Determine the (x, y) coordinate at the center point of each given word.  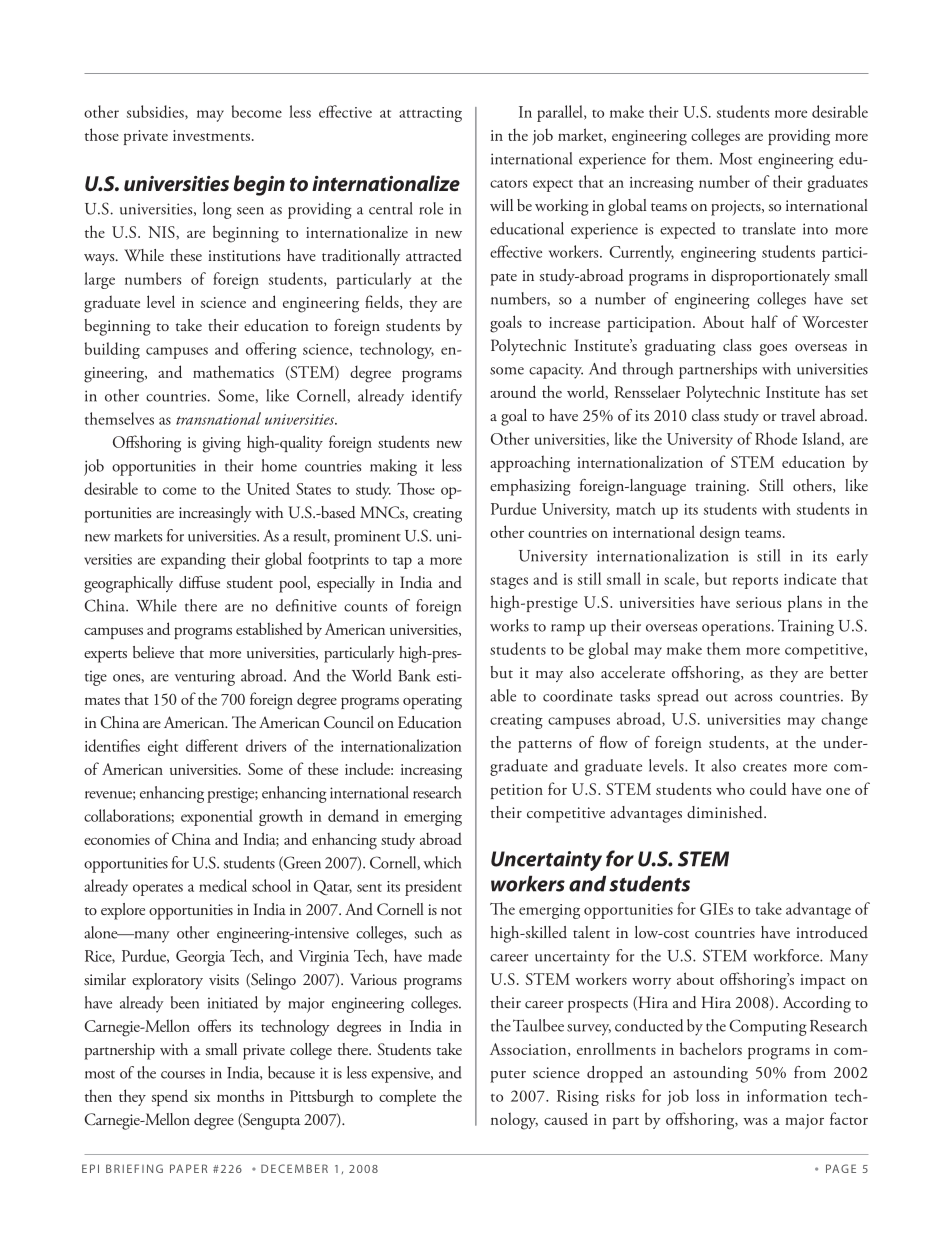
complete (407, 1098)
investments (211, 135)
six (202, 1096)
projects (737, 208)
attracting (430, 114)
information (787, 1095)
